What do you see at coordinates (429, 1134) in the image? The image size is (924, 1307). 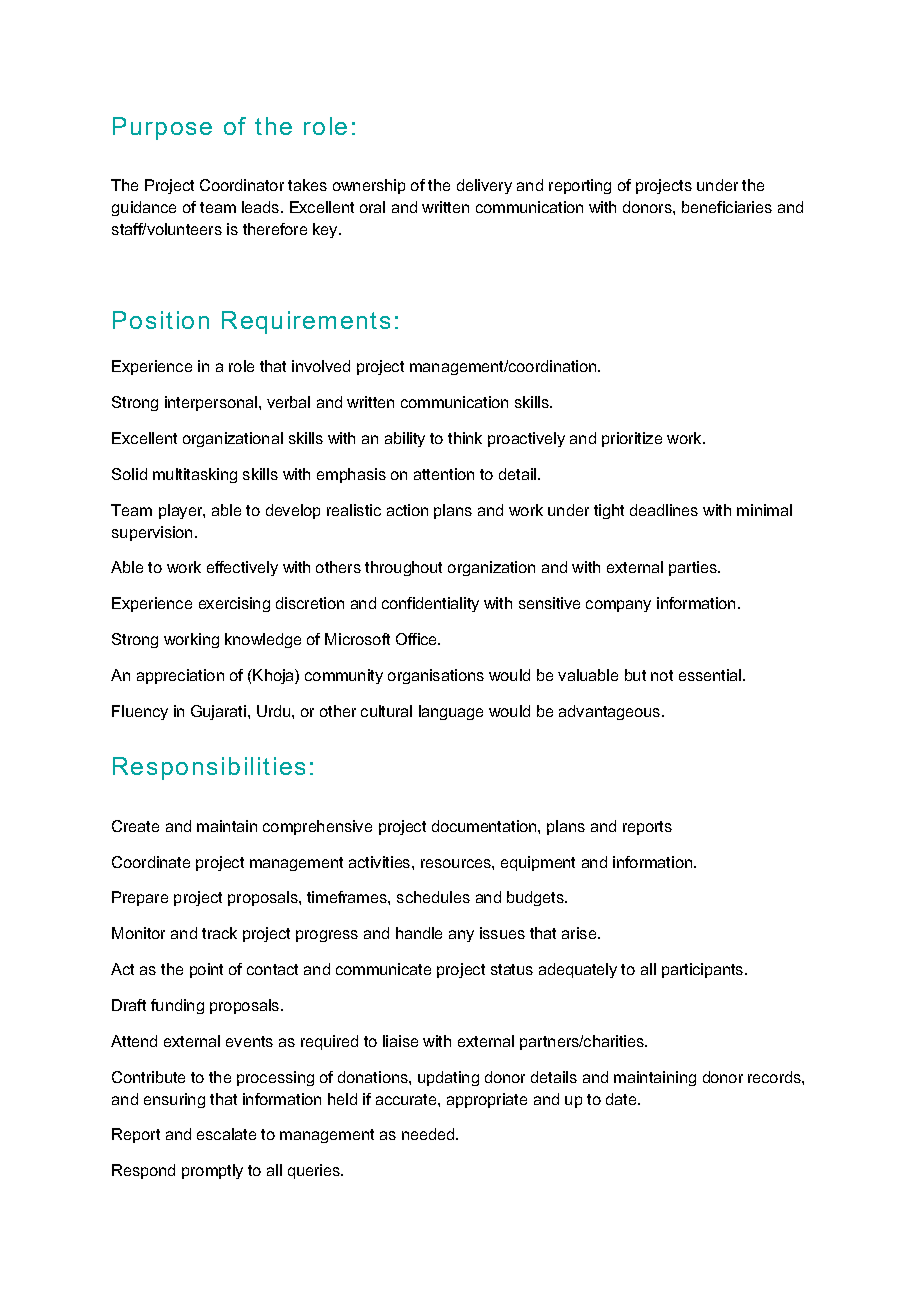 I see `needed` at bounding box center [429, 1134].
